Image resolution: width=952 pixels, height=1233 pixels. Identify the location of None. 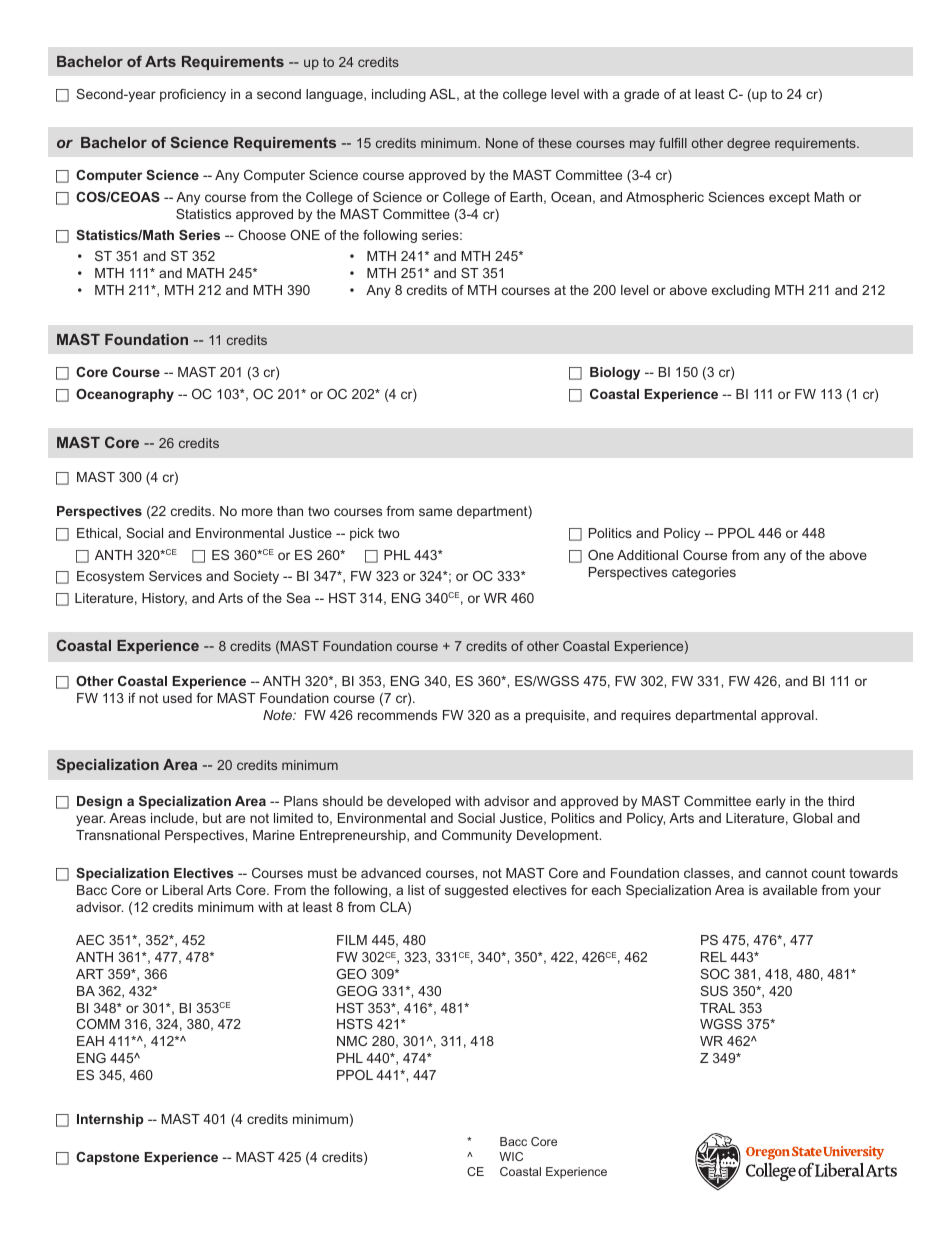
(502, 143).
